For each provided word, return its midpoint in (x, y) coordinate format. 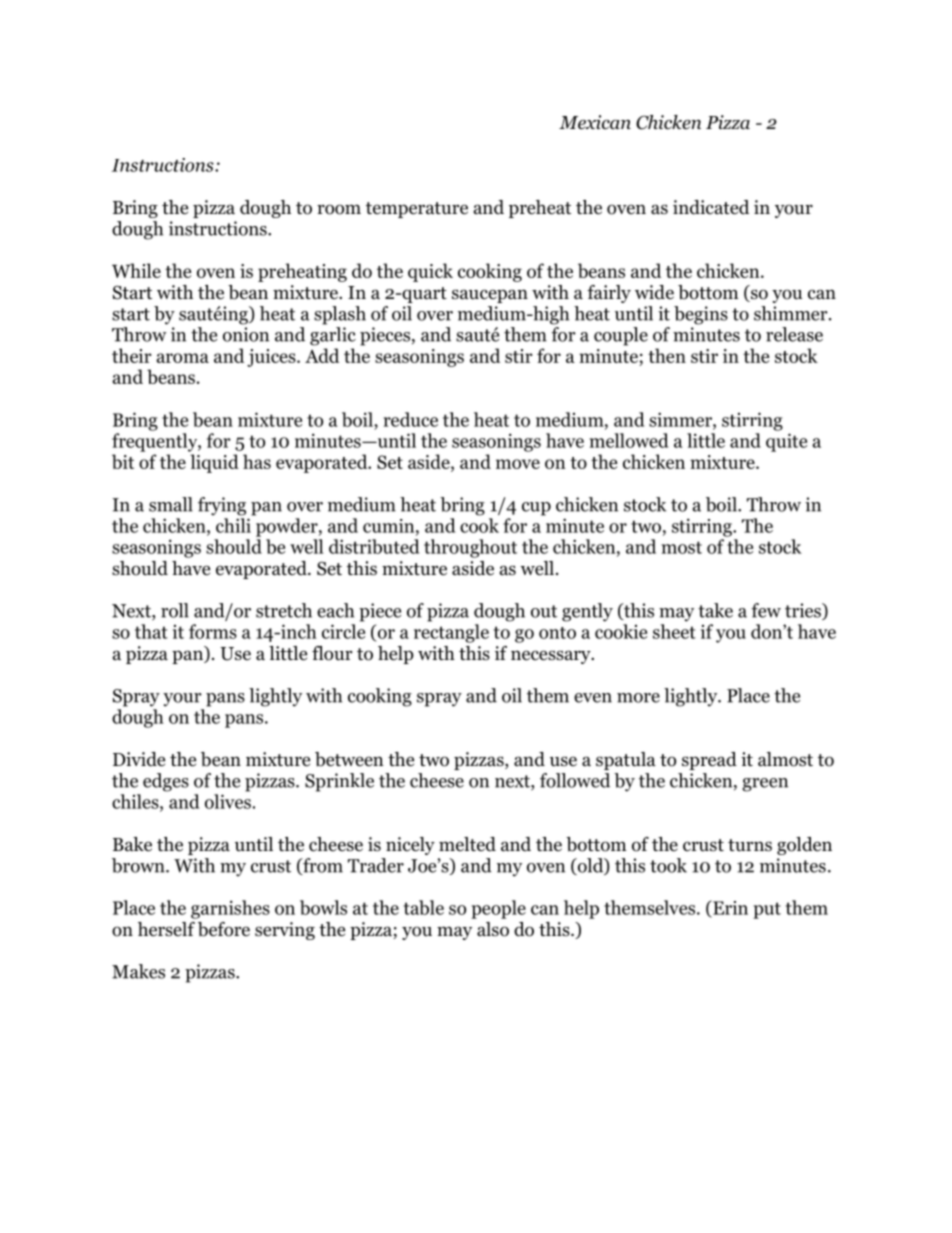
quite (786, 442)
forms (213, 631)
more (638, 698)
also (493, 929)
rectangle (451, 633)
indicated (711, 207)
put (767, 910)
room (339, 209)
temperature (417, 210)
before (224, 929)
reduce (411, 419)
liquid (214, 463)
